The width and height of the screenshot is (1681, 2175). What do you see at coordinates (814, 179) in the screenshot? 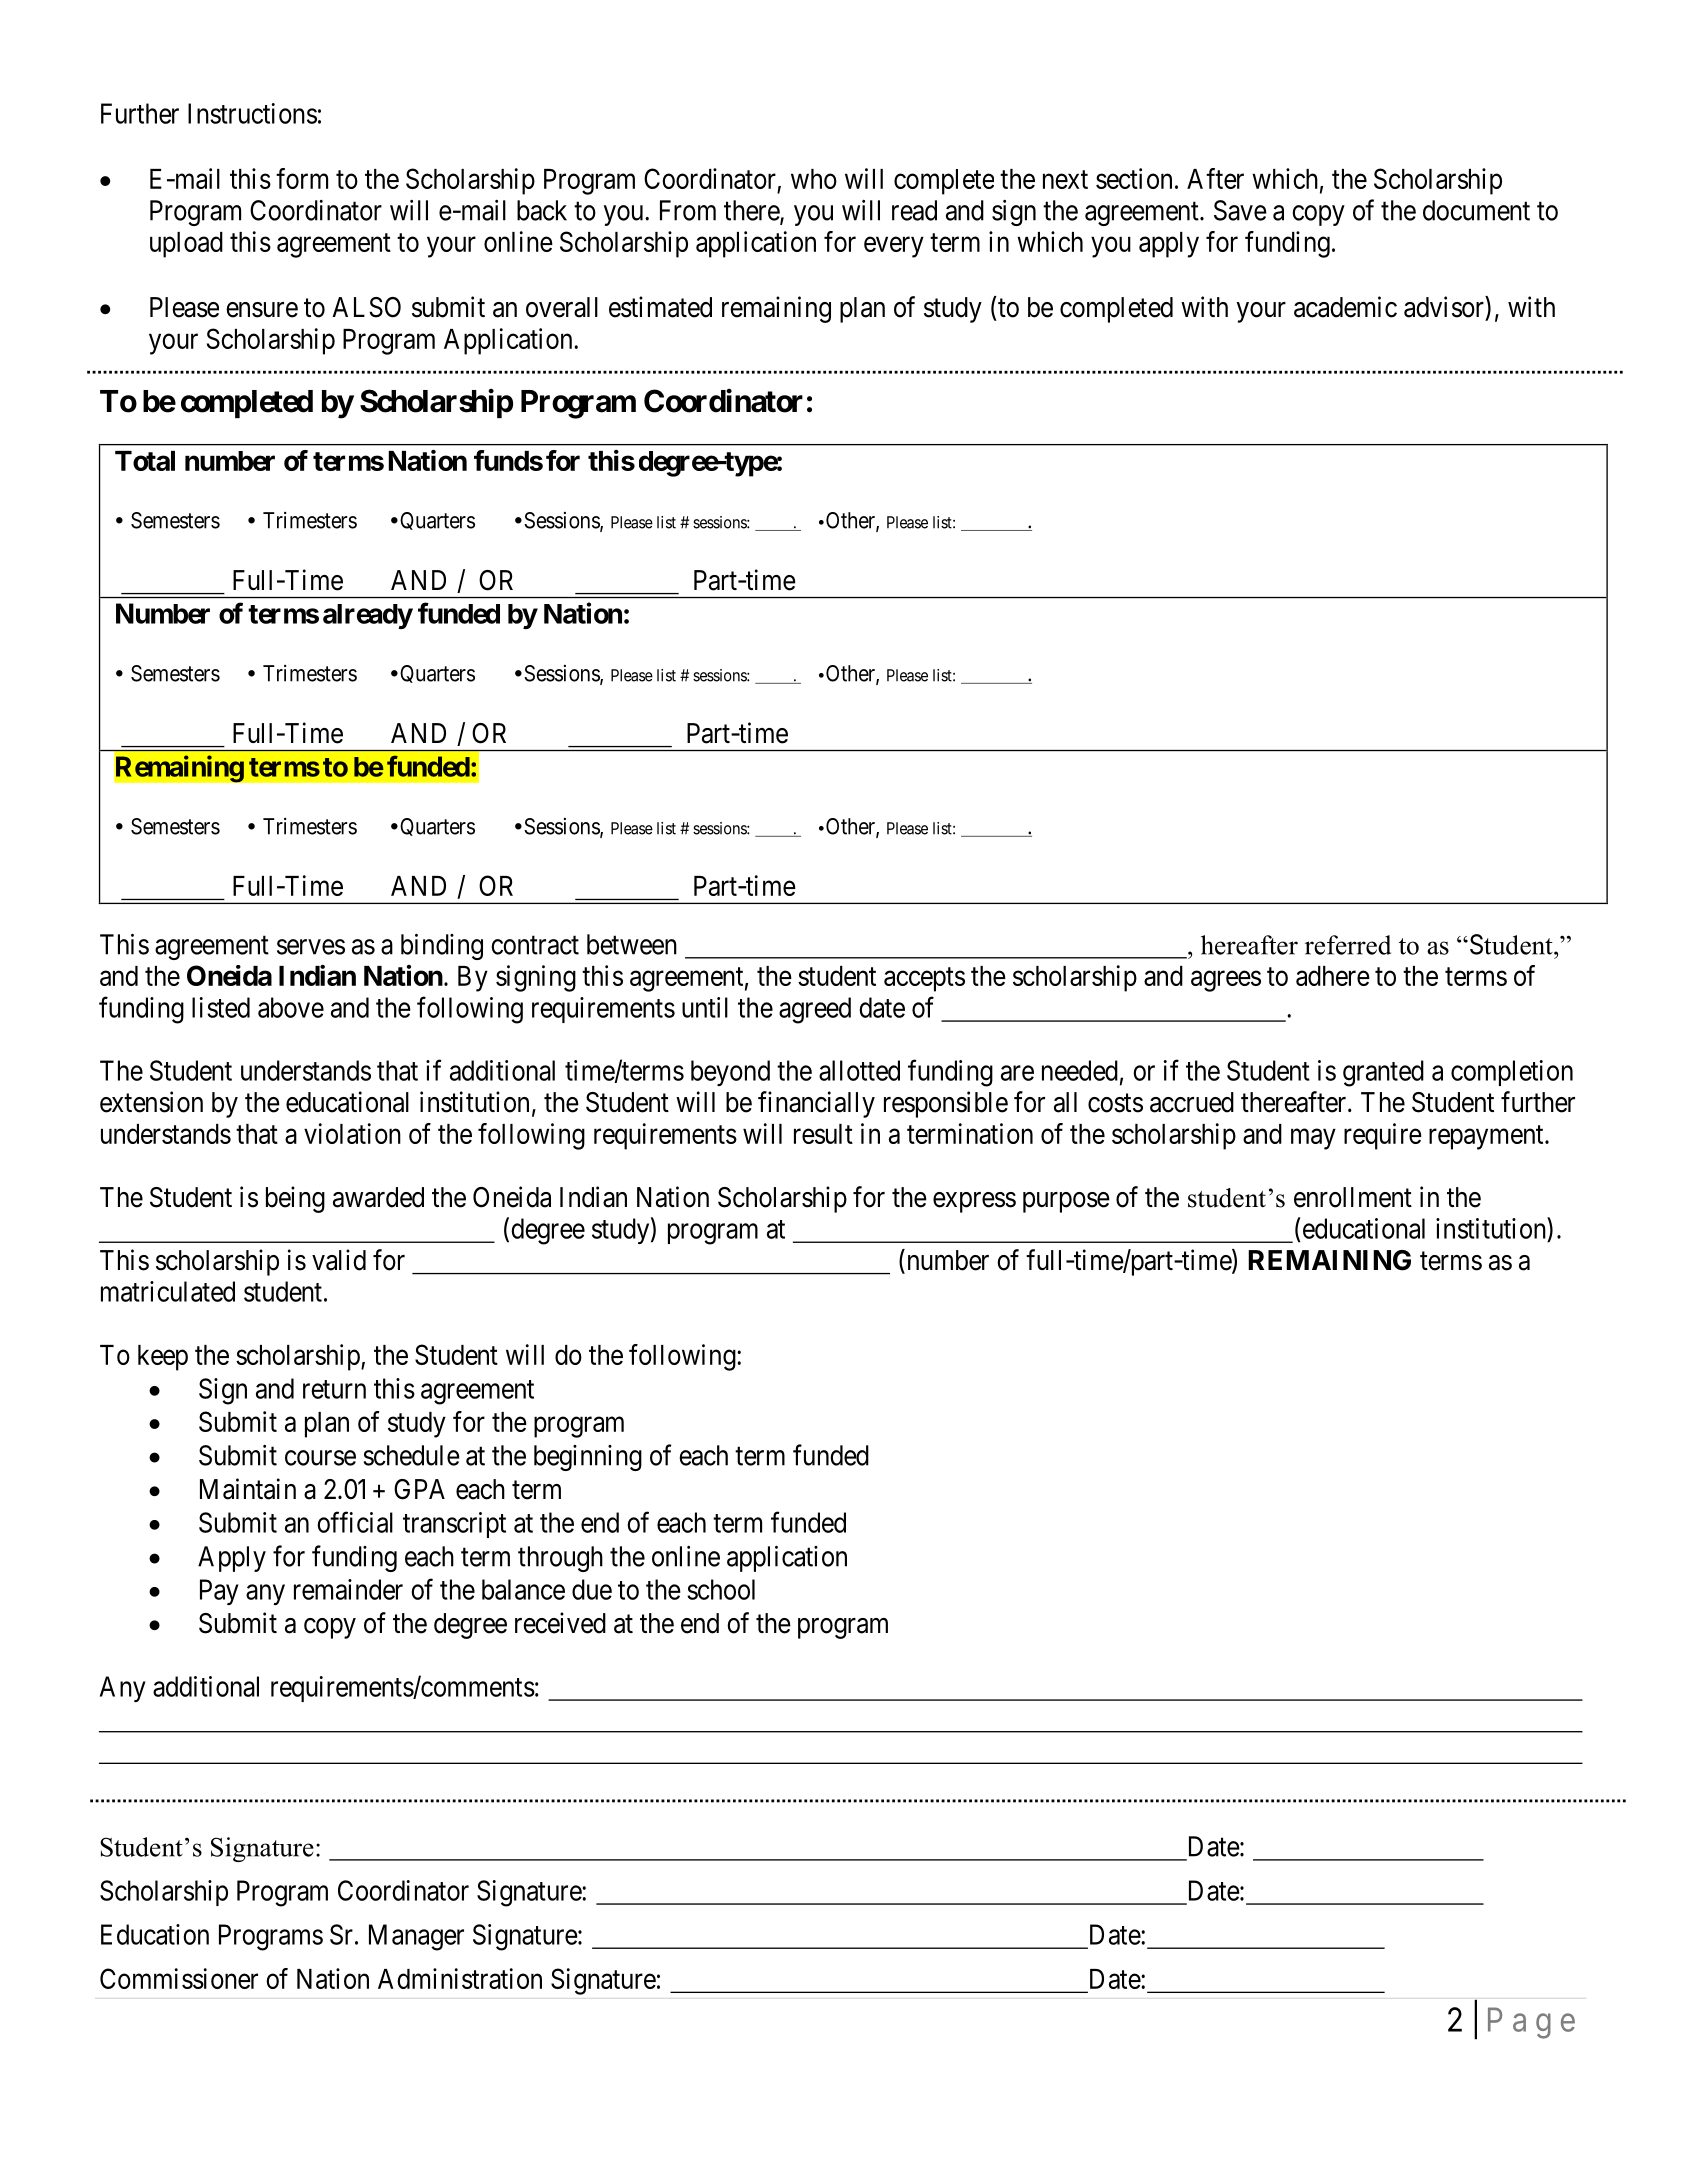
I see `who` at bounding box center [814, 179].
